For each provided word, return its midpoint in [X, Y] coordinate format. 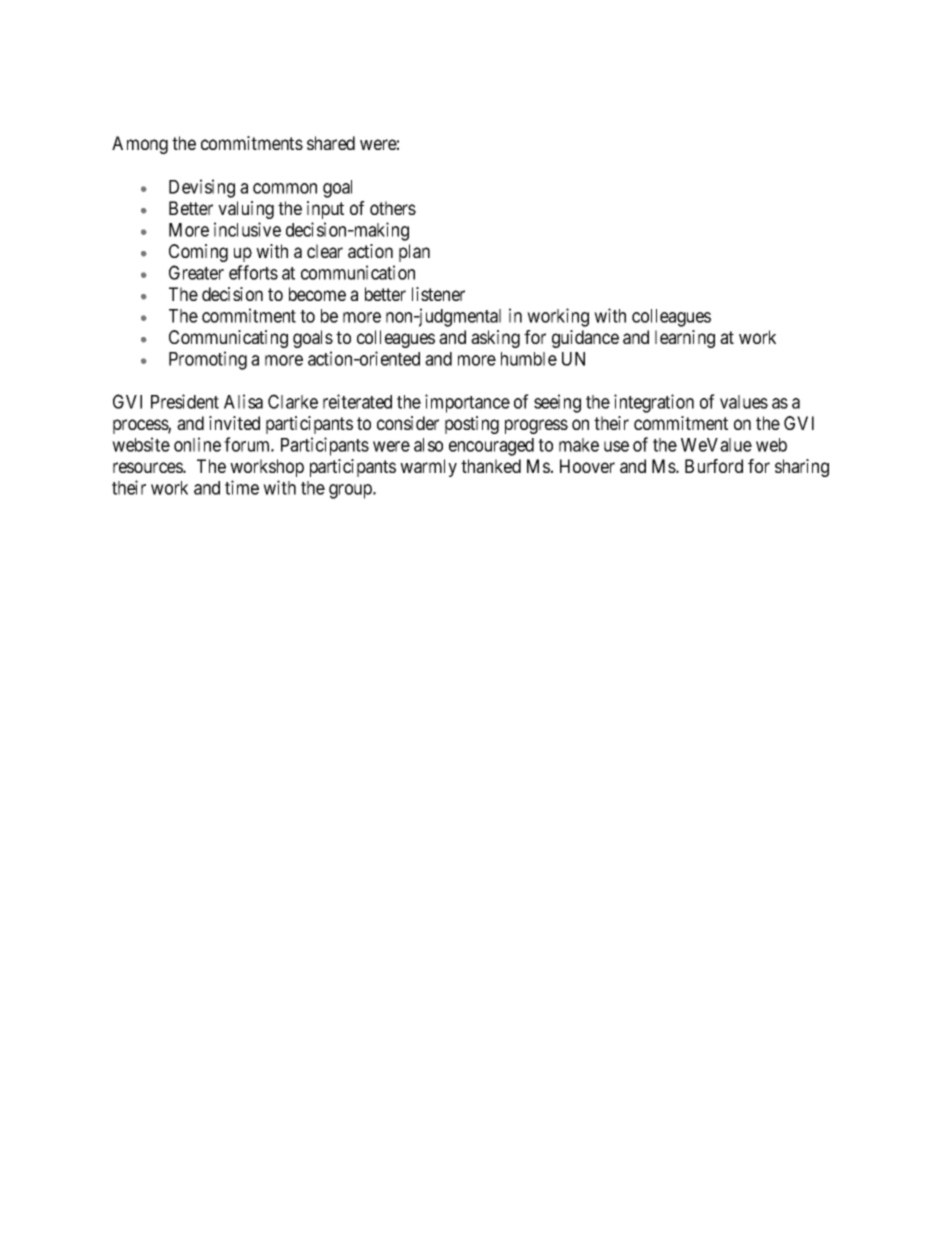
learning [685, 339]
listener [438, 294]
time [242, 487]
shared [331, 143]
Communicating [228, 339]
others [393, 208]
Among [140, 145]
